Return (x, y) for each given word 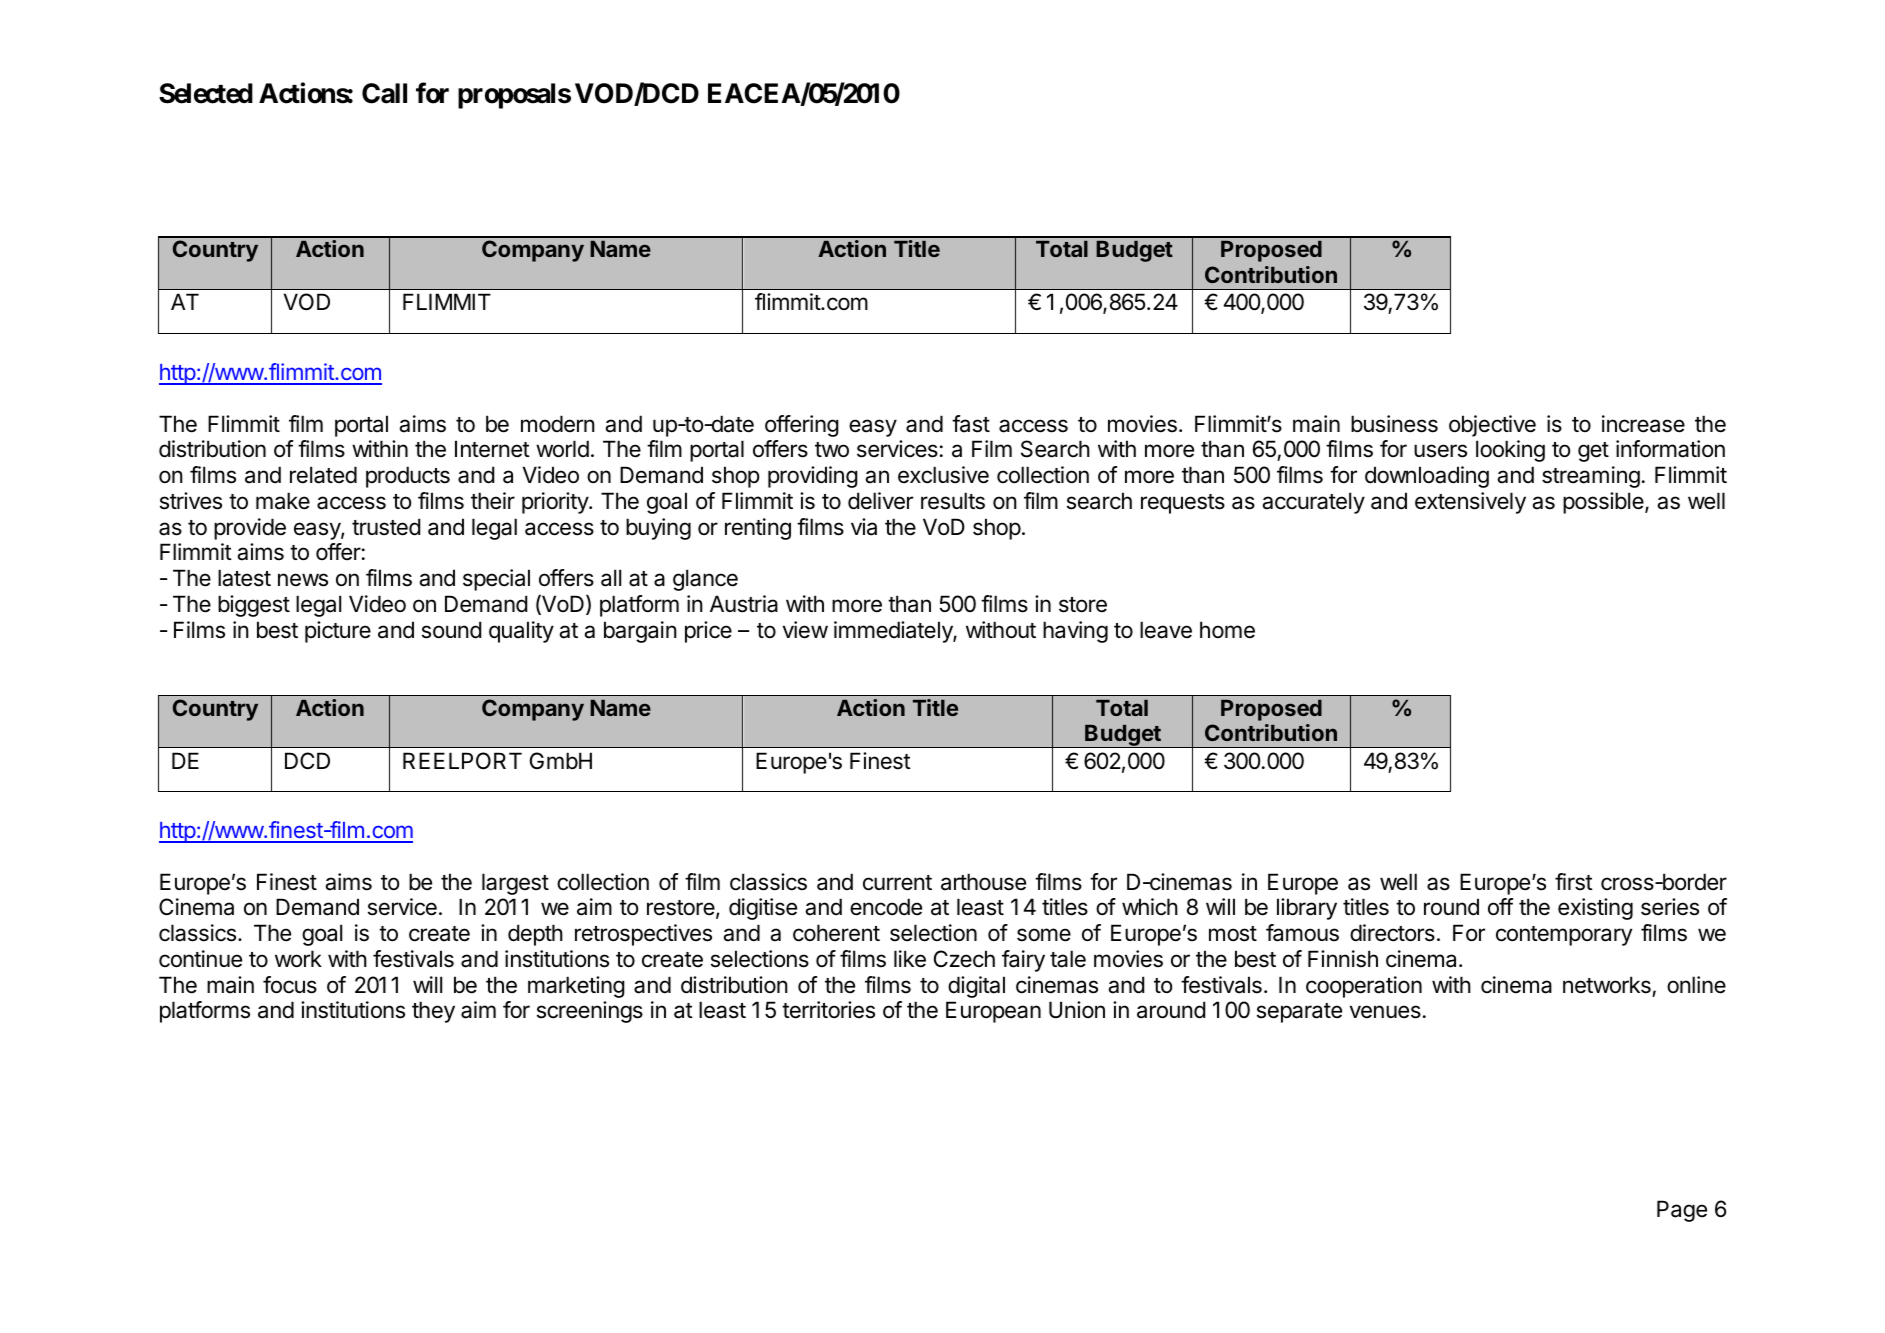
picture (338, 632)
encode (886, 907)
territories (828, 1010)
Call (384, 93)
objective (1492, 426)
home (1227, 630)
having (1075, 632)
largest (515, 884)
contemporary (1564, 936)
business (1394, 424)
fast (971, 424)
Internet (492, 449)
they (433, 1012)
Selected (206, 93)
